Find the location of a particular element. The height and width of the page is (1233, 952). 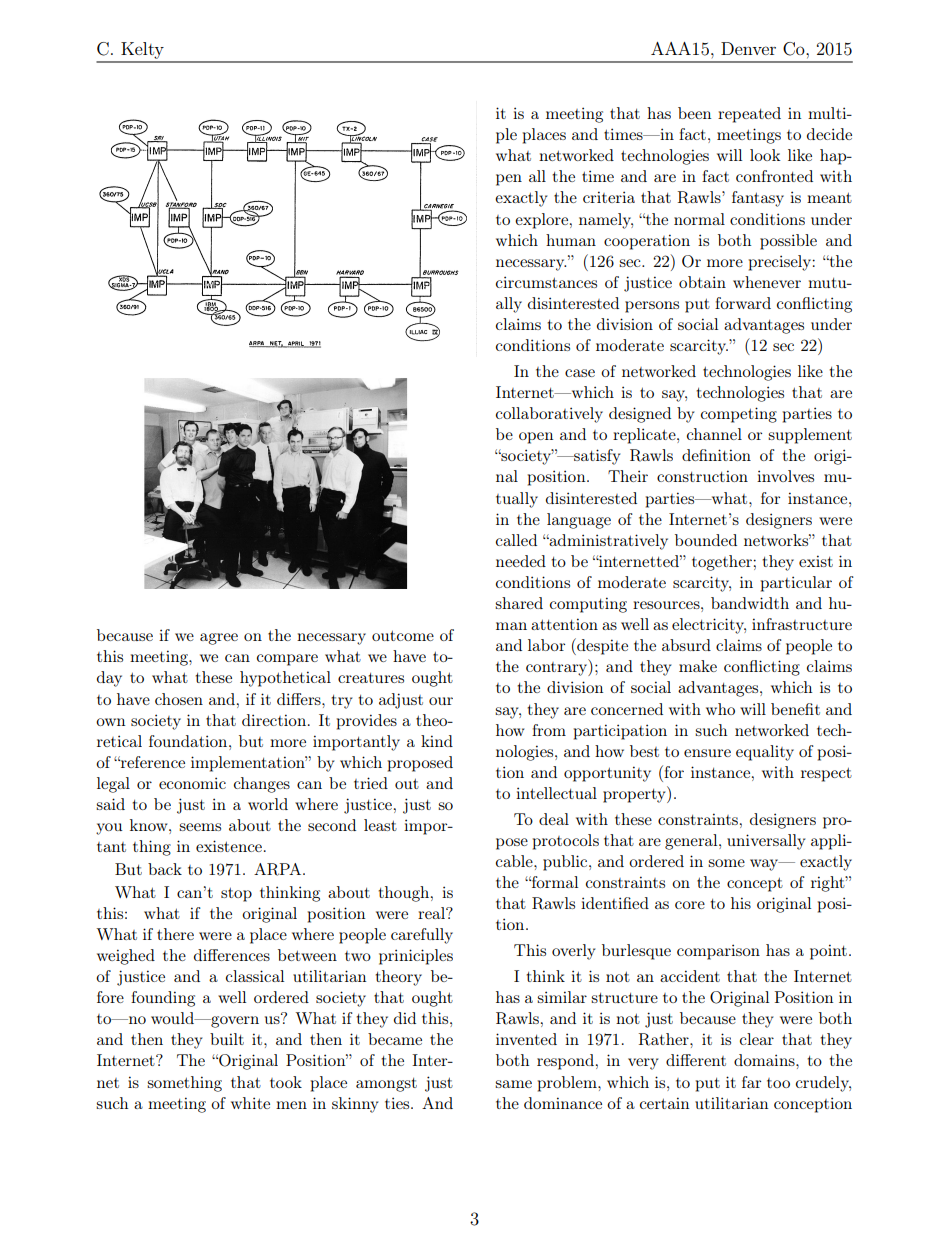

Denver is located at coordinates (748, 48).
